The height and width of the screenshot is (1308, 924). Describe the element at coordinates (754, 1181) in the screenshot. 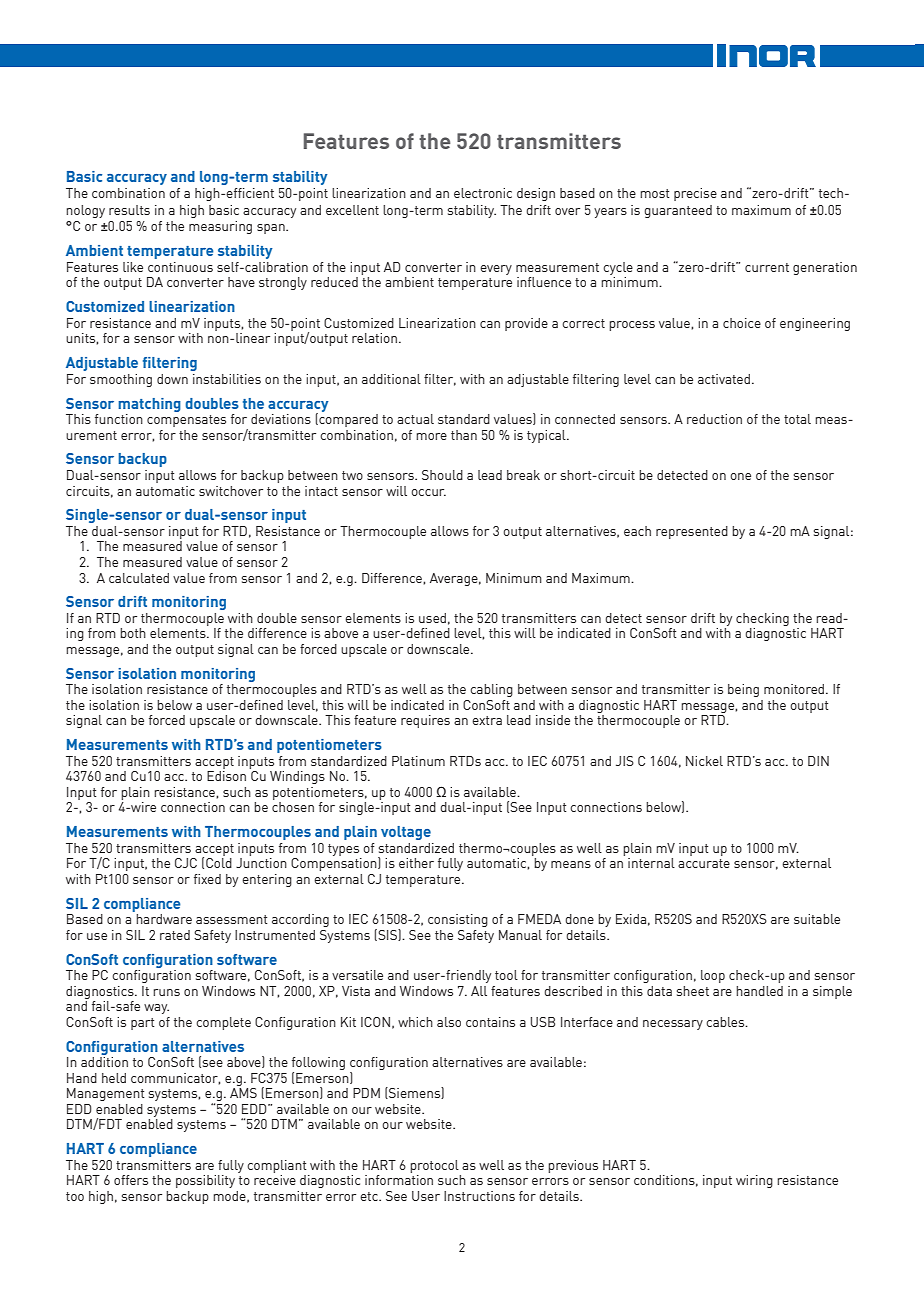

I see `wiring` at that location.
